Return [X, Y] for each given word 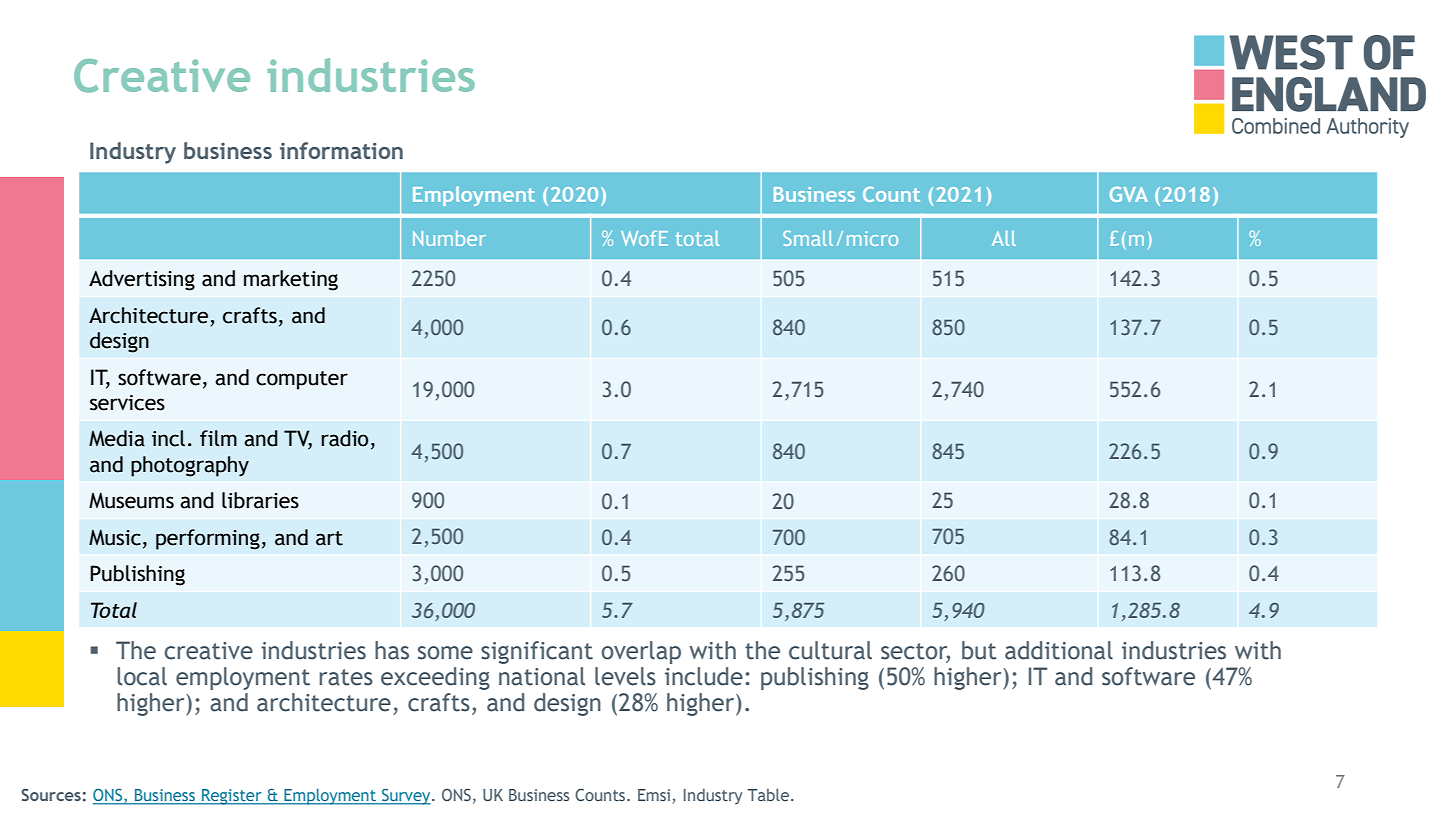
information [341, 150]
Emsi [655, 796]
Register [232, 797]
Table [770, 794]
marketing [291, 280]
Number [449, 238]
